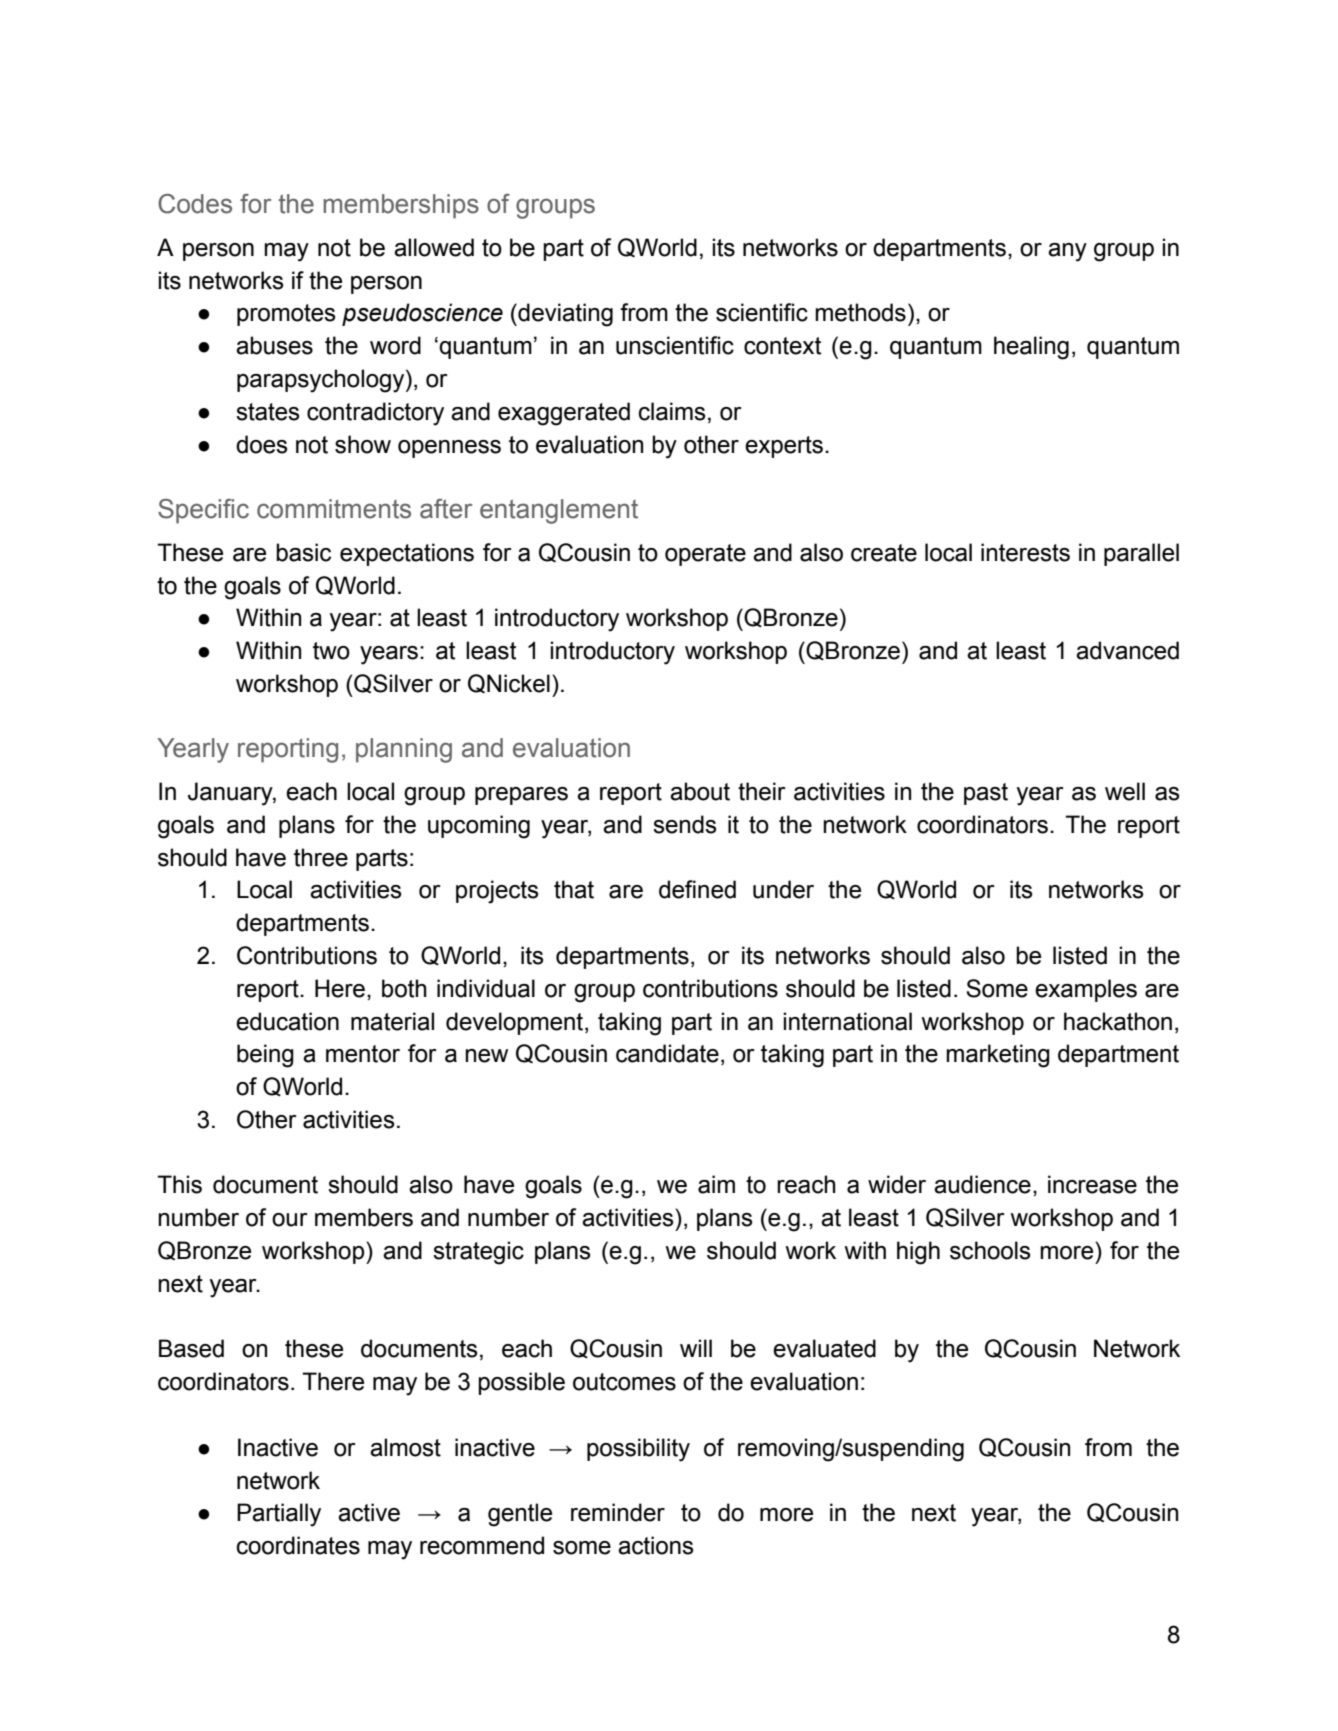 Image resolution: width=1338 pixels, height=1731 pixels. Describe the element at coordinates (286, 315) in the screenshot. I see `promotes` at that location.
